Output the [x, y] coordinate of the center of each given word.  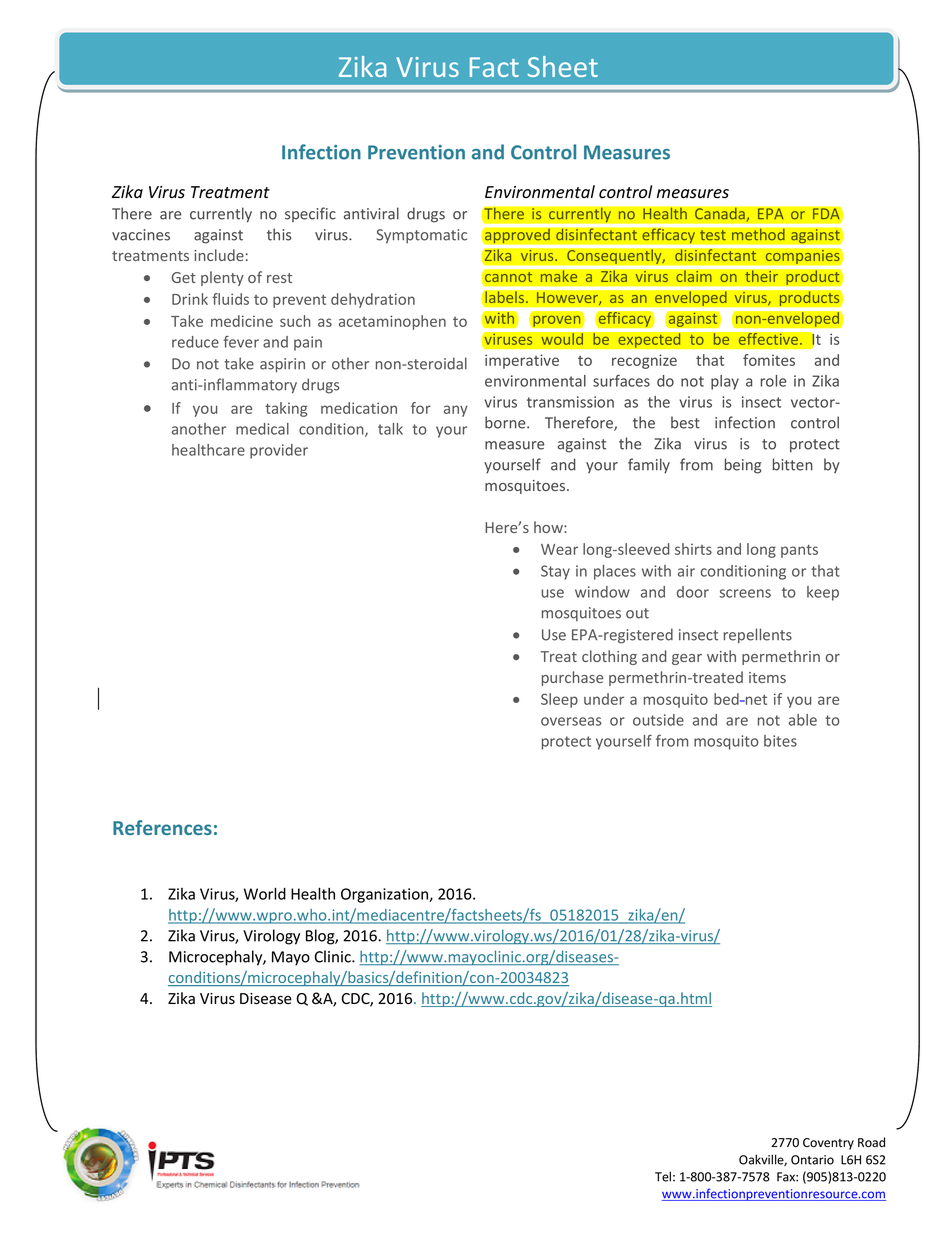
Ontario [812, 1160]
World [265, 893]
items [767, 677]
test [713, 235]
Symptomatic [421, 236]
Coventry [828, 1144]
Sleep [559, 700]
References [162, 827]
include [219, 255]
